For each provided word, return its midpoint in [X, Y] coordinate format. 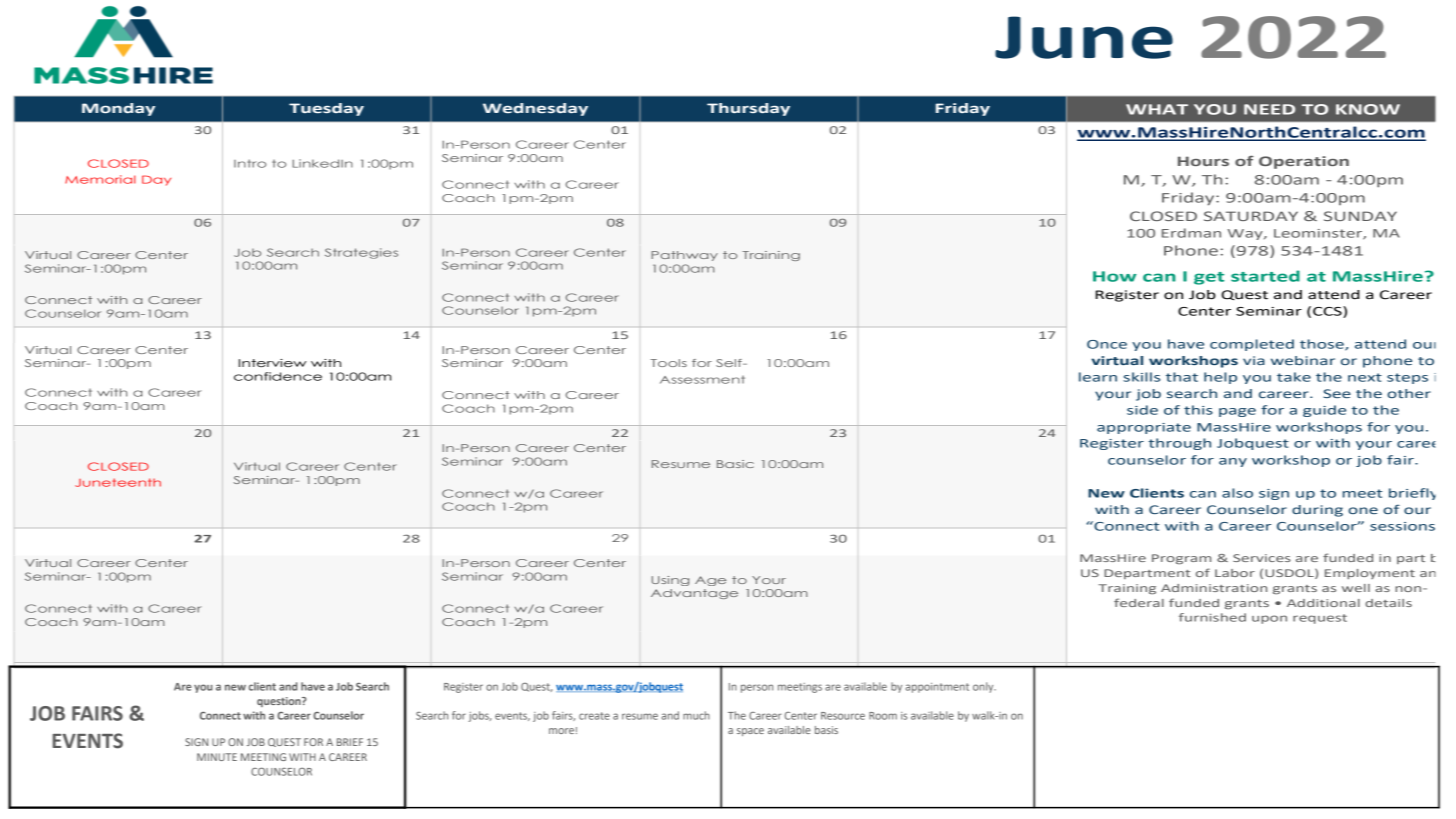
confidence [278, 376]
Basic [735, 464]
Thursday [748, 109]
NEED [1269, 109]
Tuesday [326, 109]
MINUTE [217, 757]
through [1179, 444]
